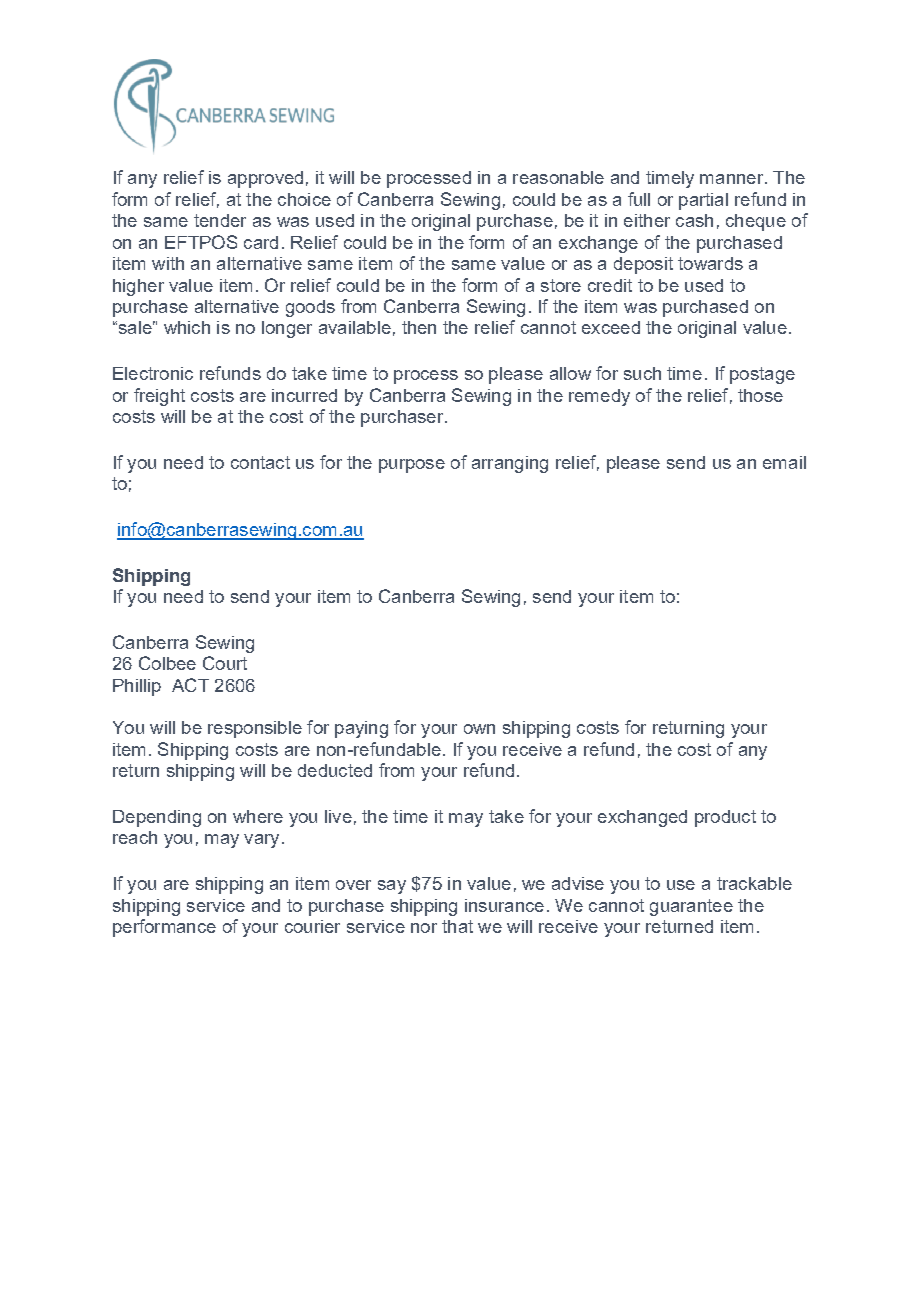  Describe the element at coordinates (312, 926) in the image. I see `courier` at that location.
